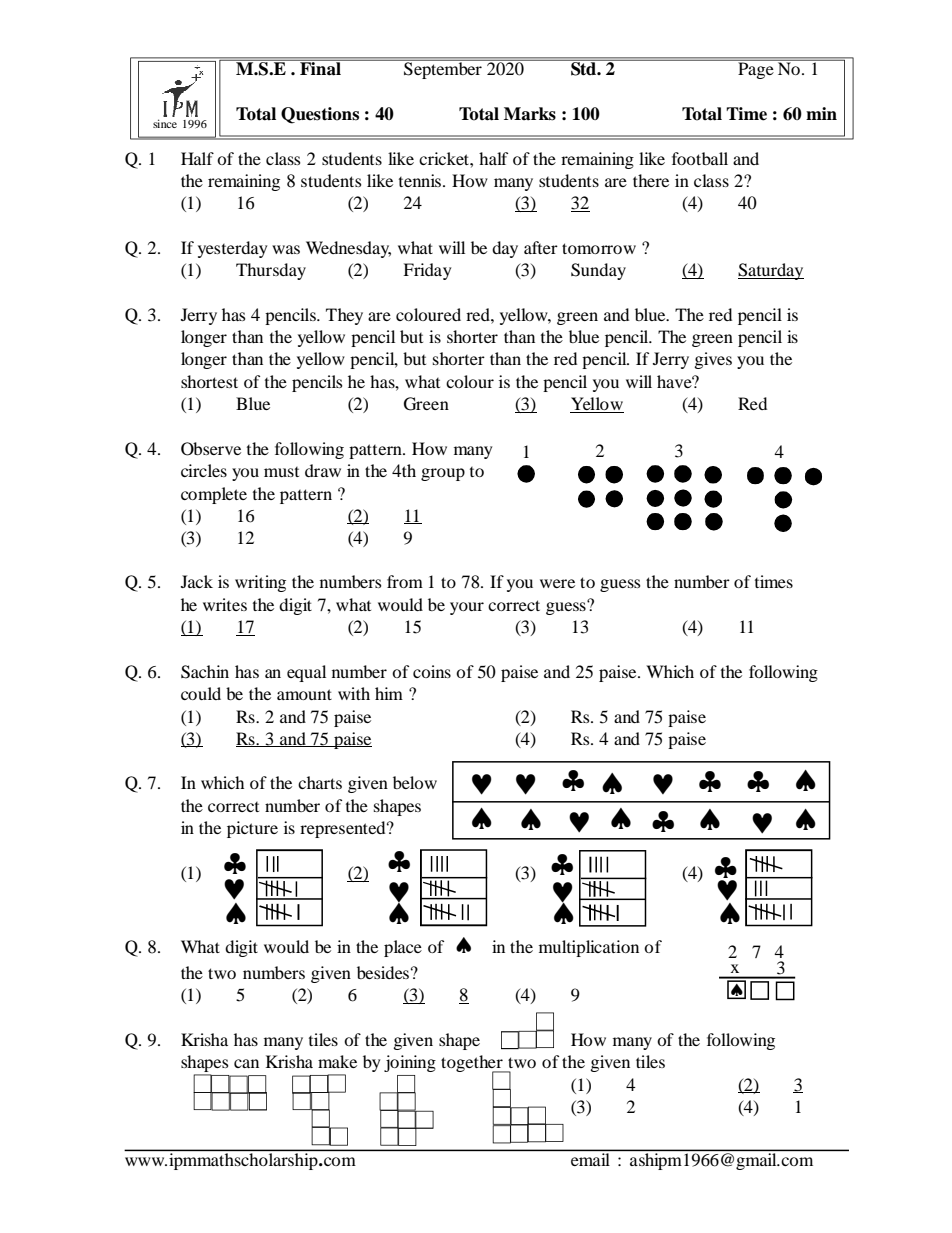  Describe the element at coordinates (246, 1063) in the screenshot. I see `can` at that location.
